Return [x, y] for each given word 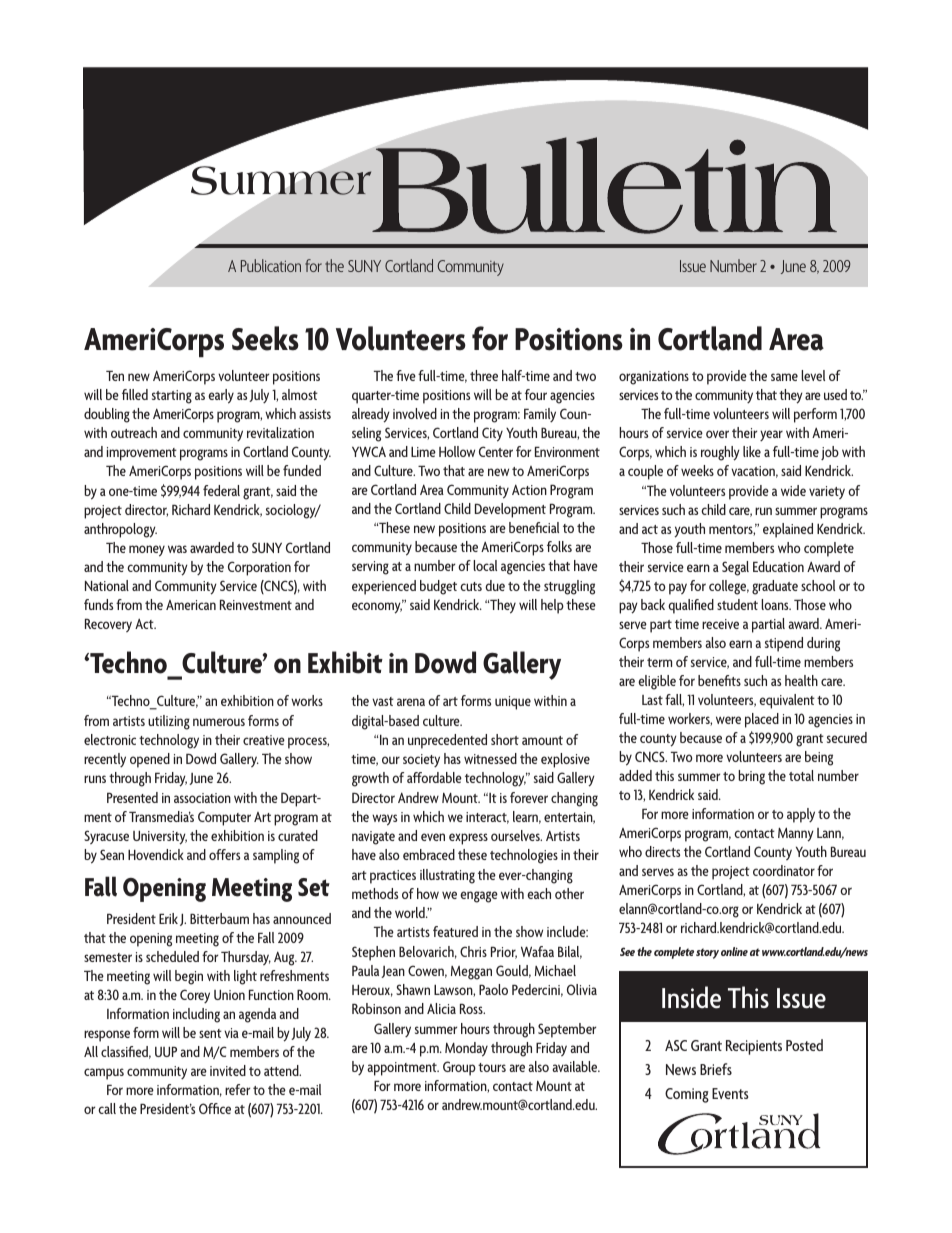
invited [228, 1070]
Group [459, 1068]
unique [513, 703]
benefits [719, 680]
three [484, 375]
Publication [271, 265]
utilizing [169, 722]
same [784, 377]
